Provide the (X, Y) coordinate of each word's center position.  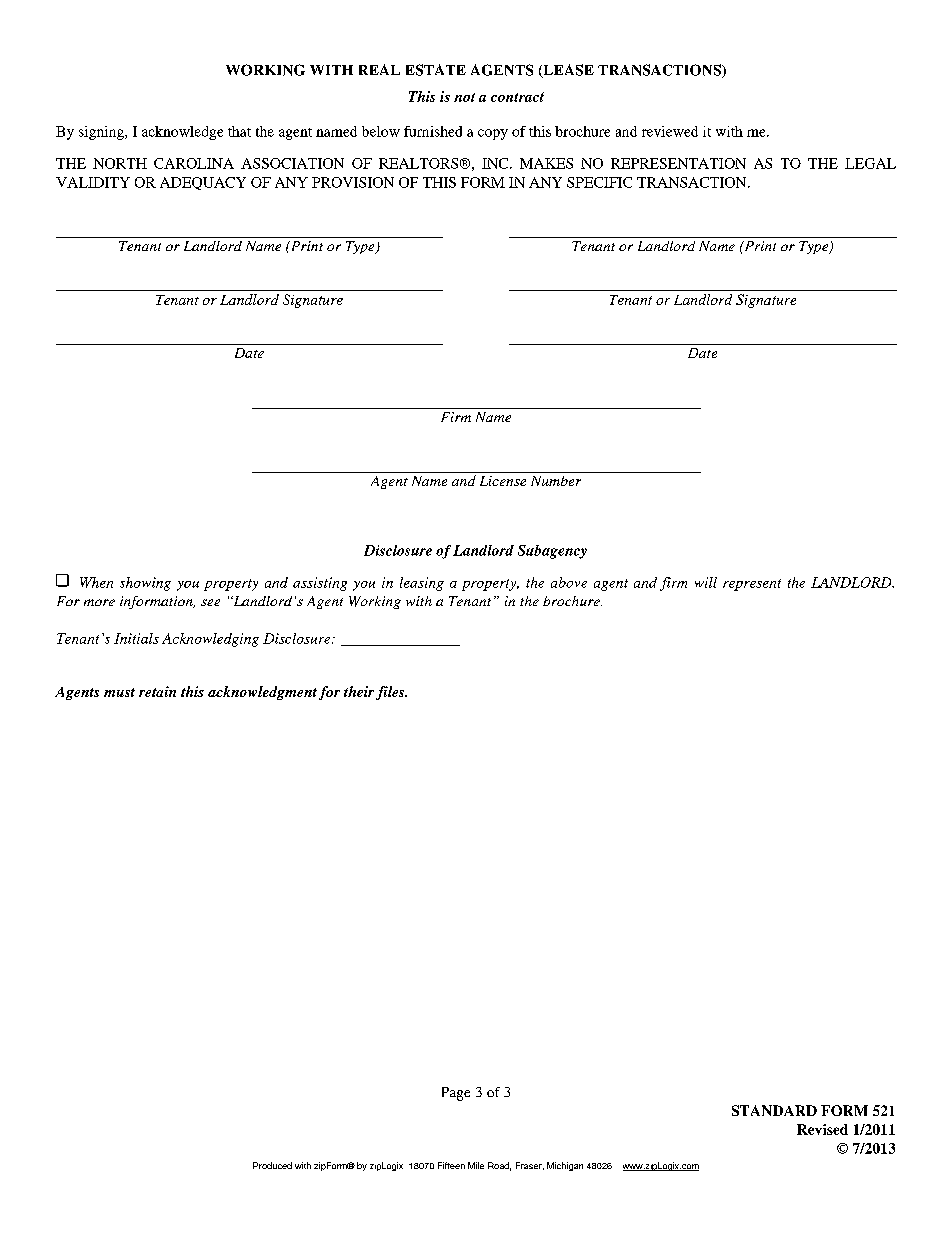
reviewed (670, 131)
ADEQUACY (203, 183)
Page (456, 1094)
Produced (272, 1165)
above (569, 582)
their (360, 693)
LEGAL (870, 163)
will (706, 582)
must (119, 692)
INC (496, 163)
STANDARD (774, 1110)
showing (145, 584)
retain (157, 691)
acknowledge (182, 133)
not (464, 97)
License (503, 481)
